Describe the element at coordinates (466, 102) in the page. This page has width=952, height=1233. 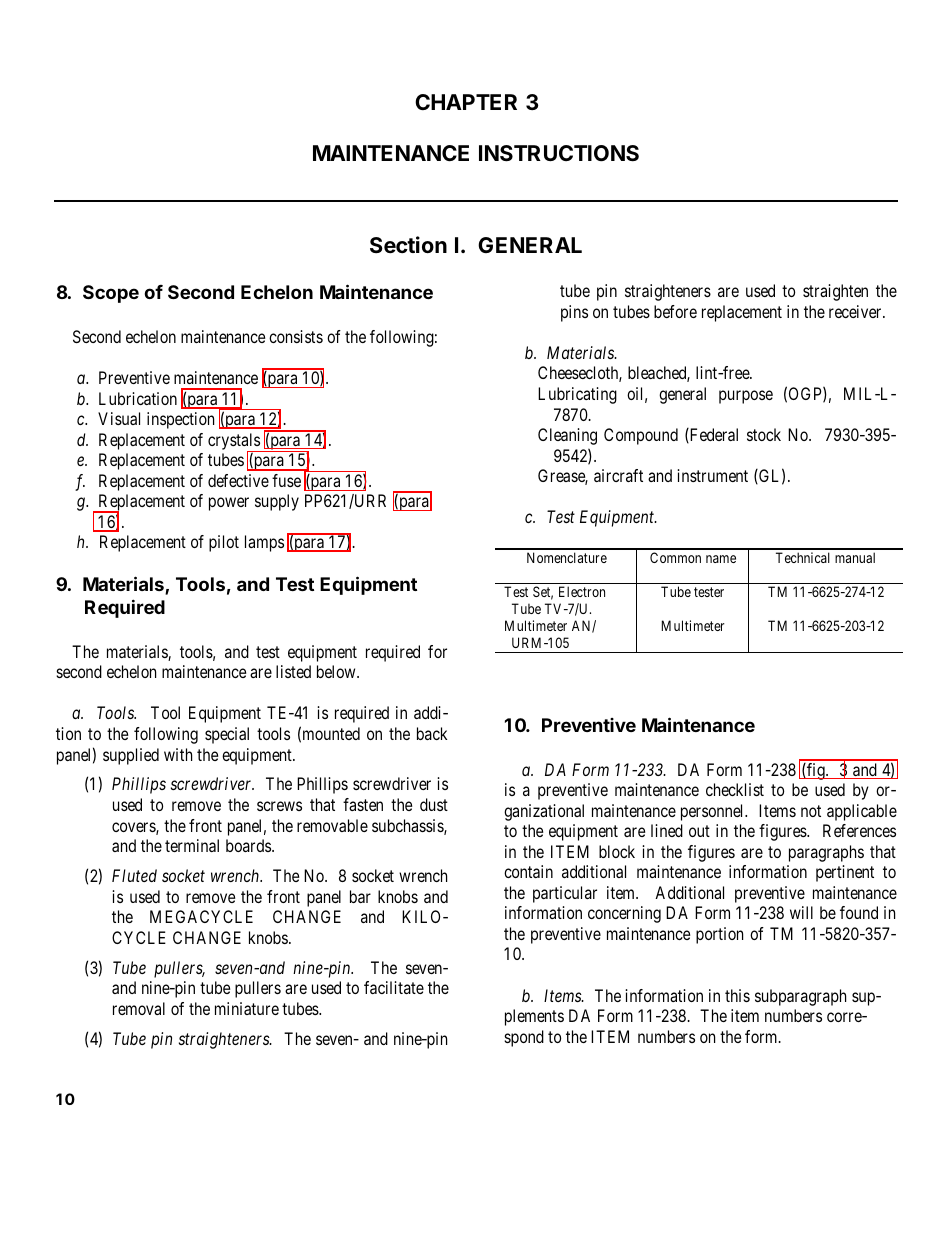
I see `CHAPTER` at that location.
